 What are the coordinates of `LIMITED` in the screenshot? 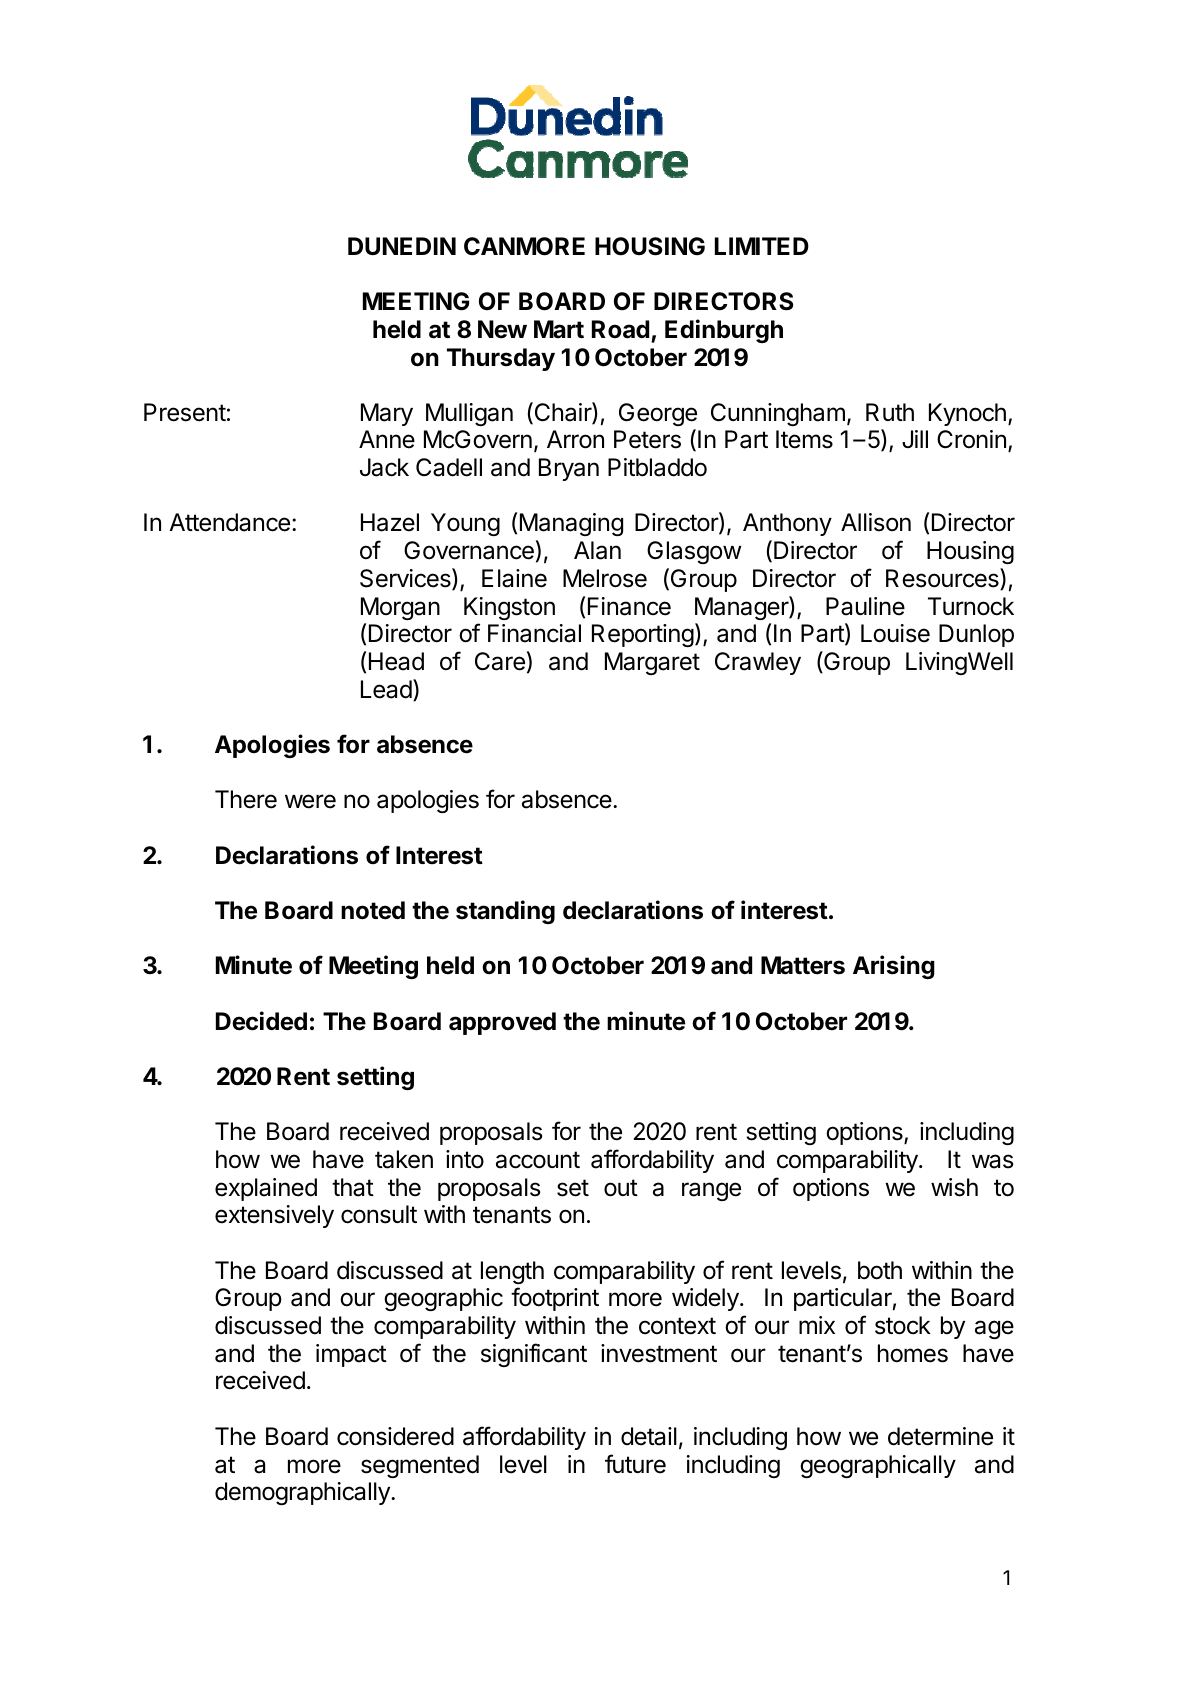 It's located at (762, 246).
